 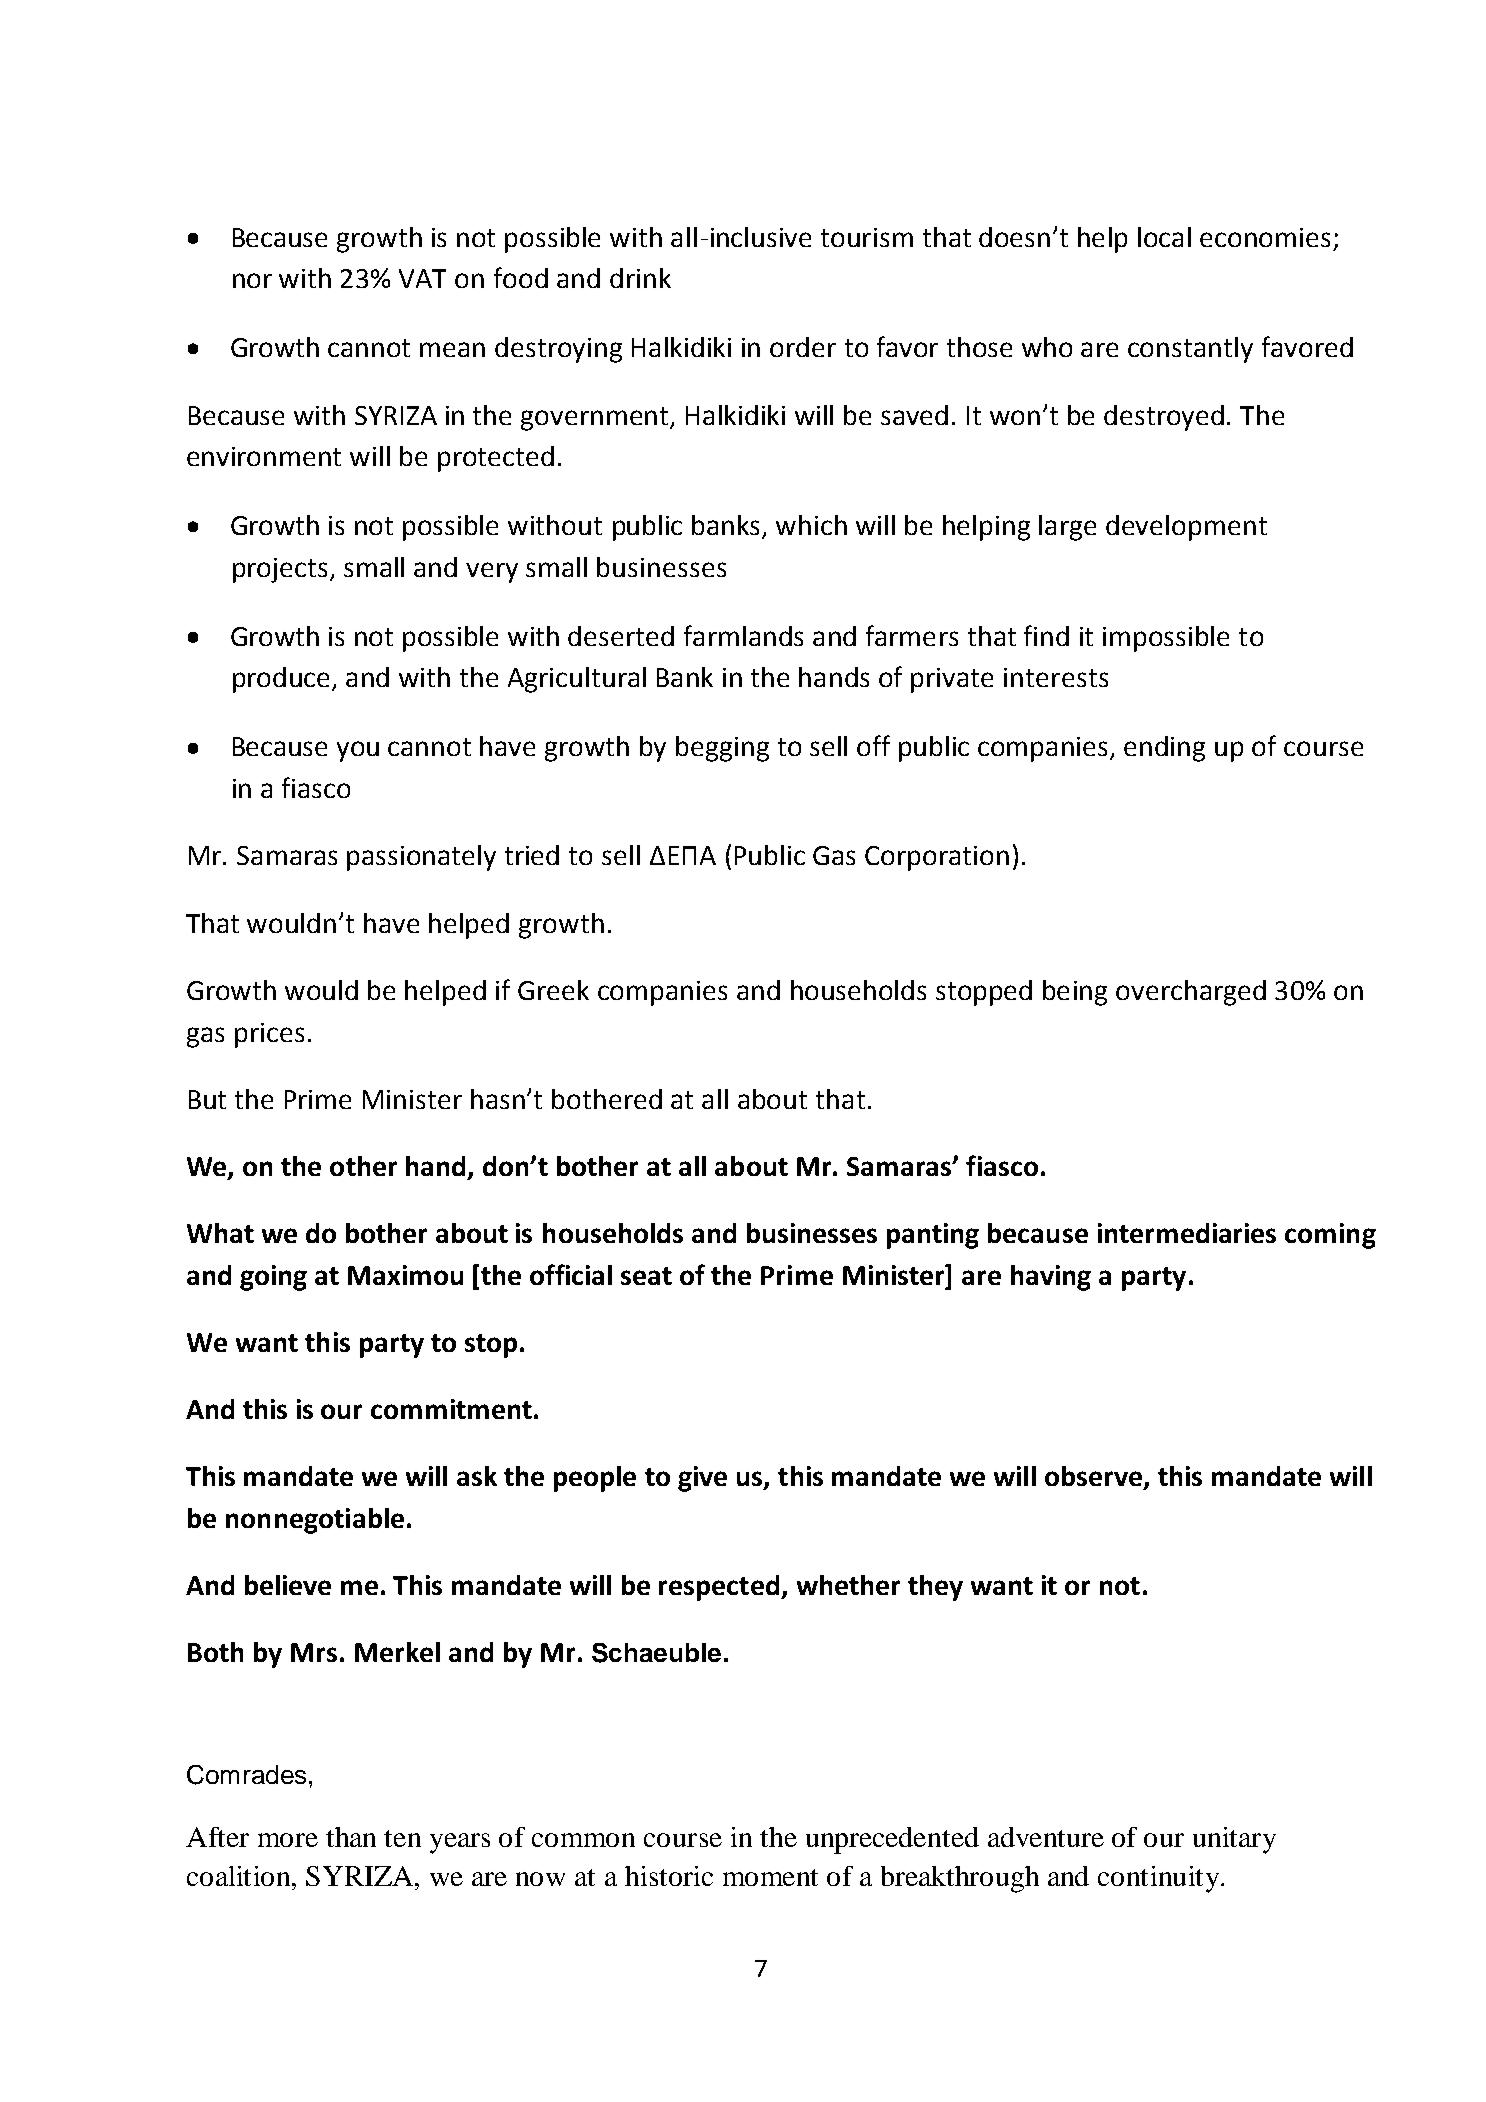 I want to click on ending, so click(x=1164, y=749).
